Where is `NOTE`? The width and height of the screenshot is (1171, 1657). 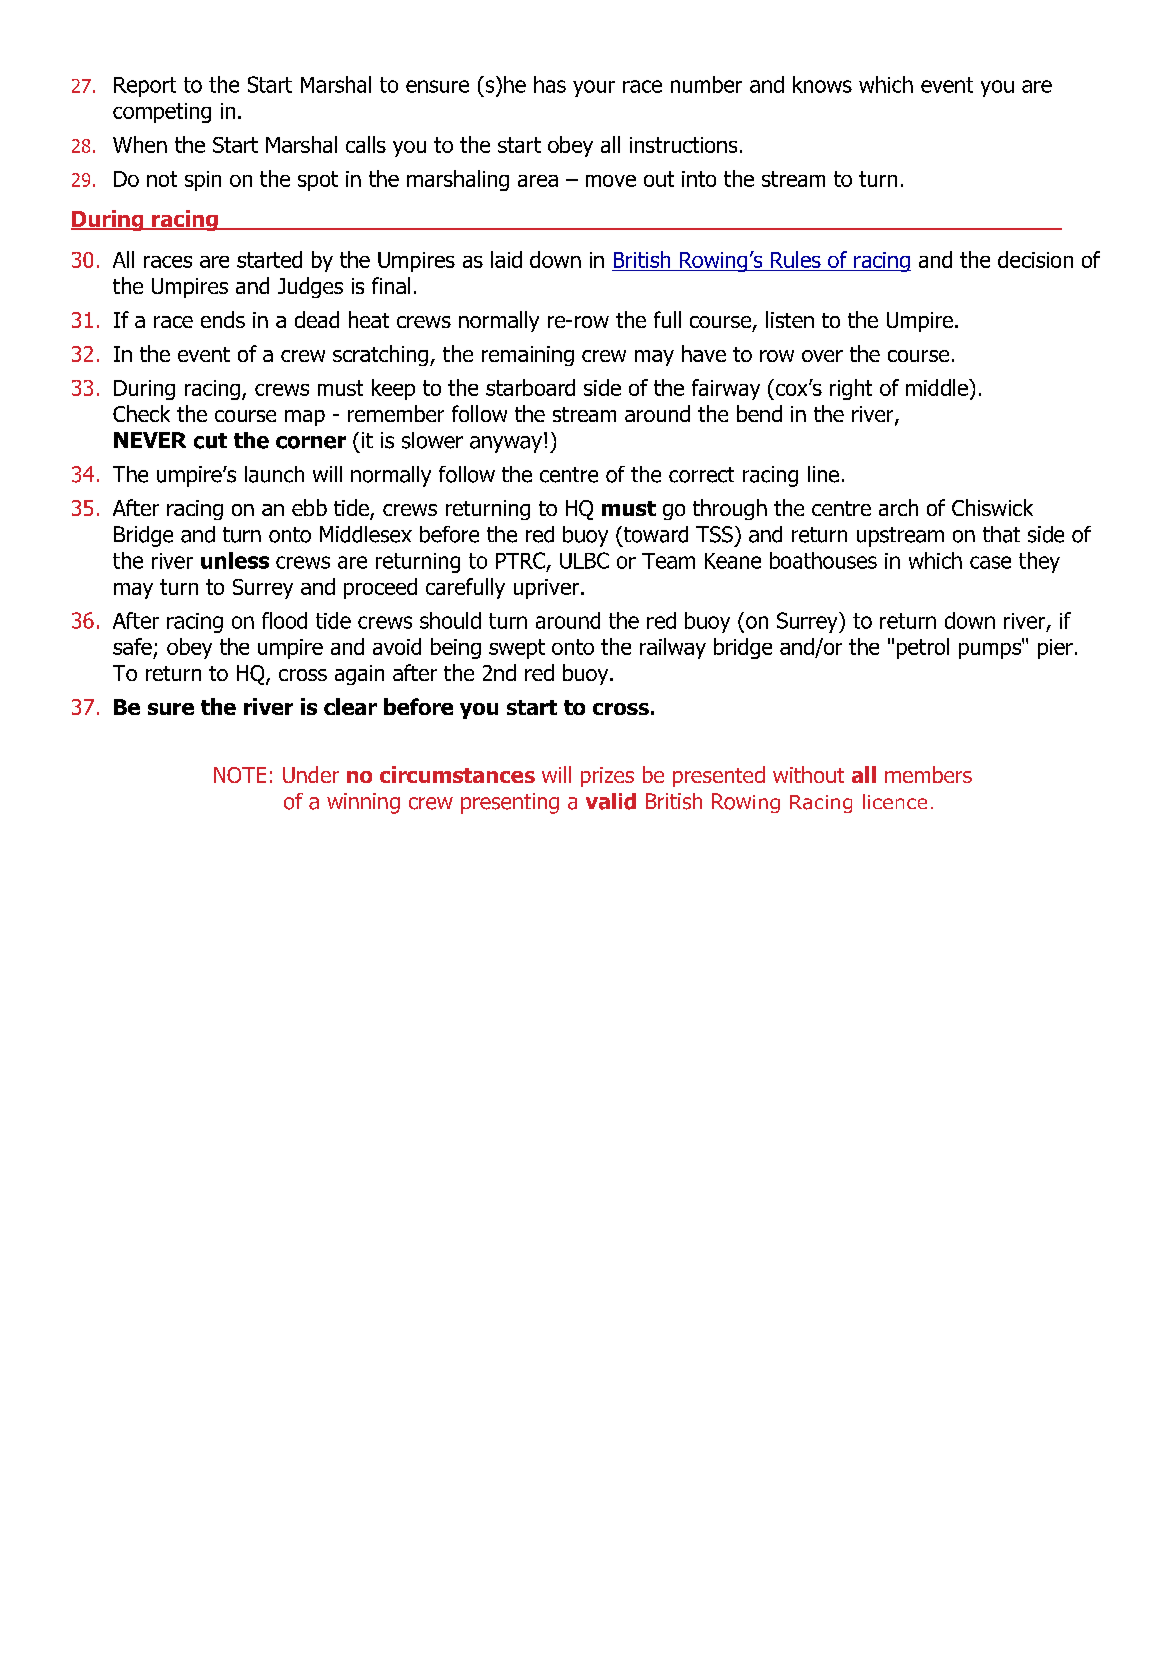 NOTE is located at coordinates (240, 775).
